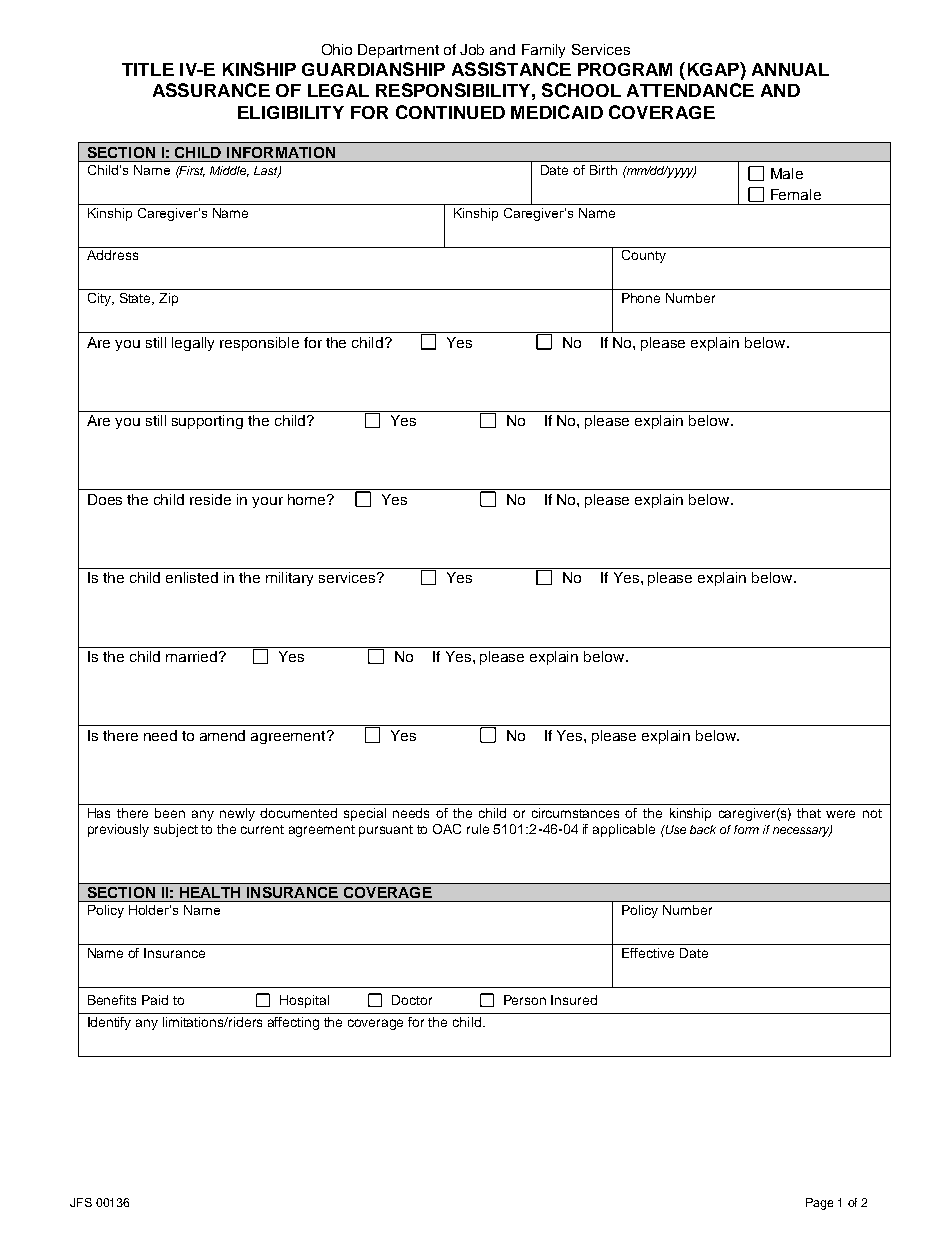 This page has height=1233, width=952. Describe the element at coordinates (809, 813) in the page. I see `that` at that location.
